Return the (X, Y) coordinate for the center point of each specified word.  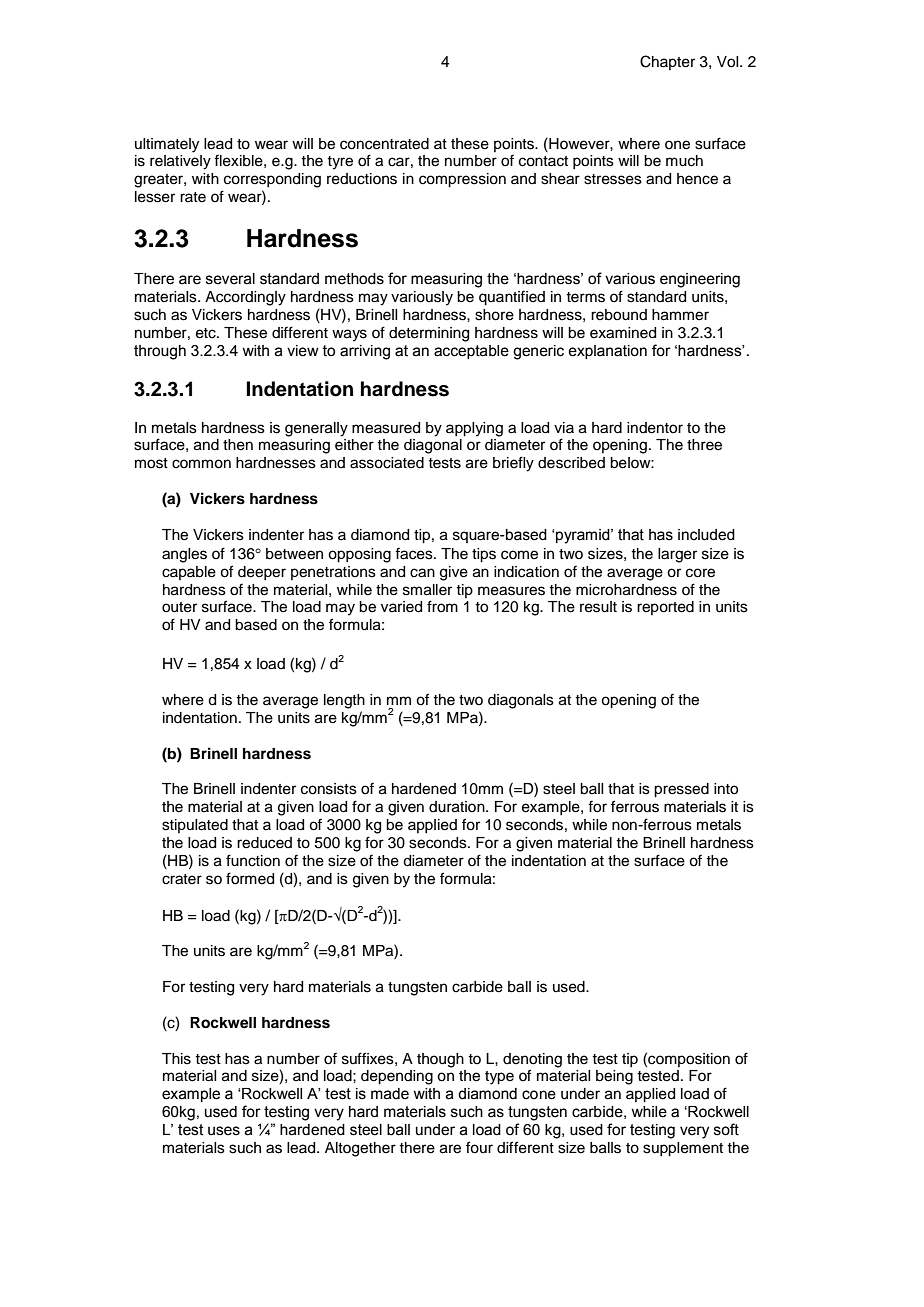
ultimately (167, 145)
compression (462, 180)
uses (224, 1131)
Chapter (667, 62)
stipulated (195, 826)
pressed (681, 790)
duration (458, 807)
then (238, 445)
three (704, 445)
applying (474, 429)
